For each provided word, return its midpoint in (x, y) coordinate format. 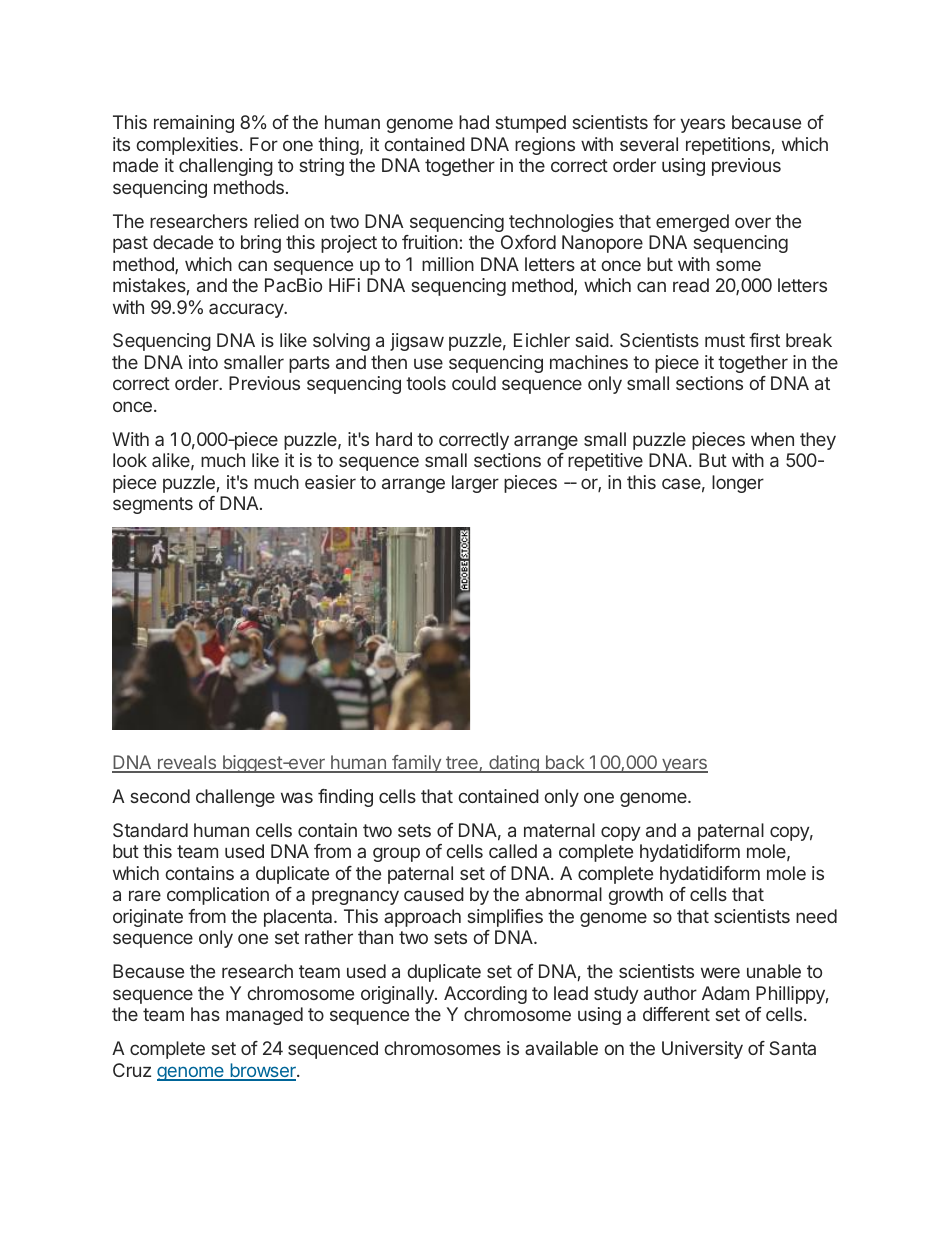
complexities (187, 146)
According (485, 995)
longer (738, 484)
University (702, 1050)
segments (153, 505)
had (474, 122)
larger (475, 484)
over (753, 222)
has (205, 1014)
